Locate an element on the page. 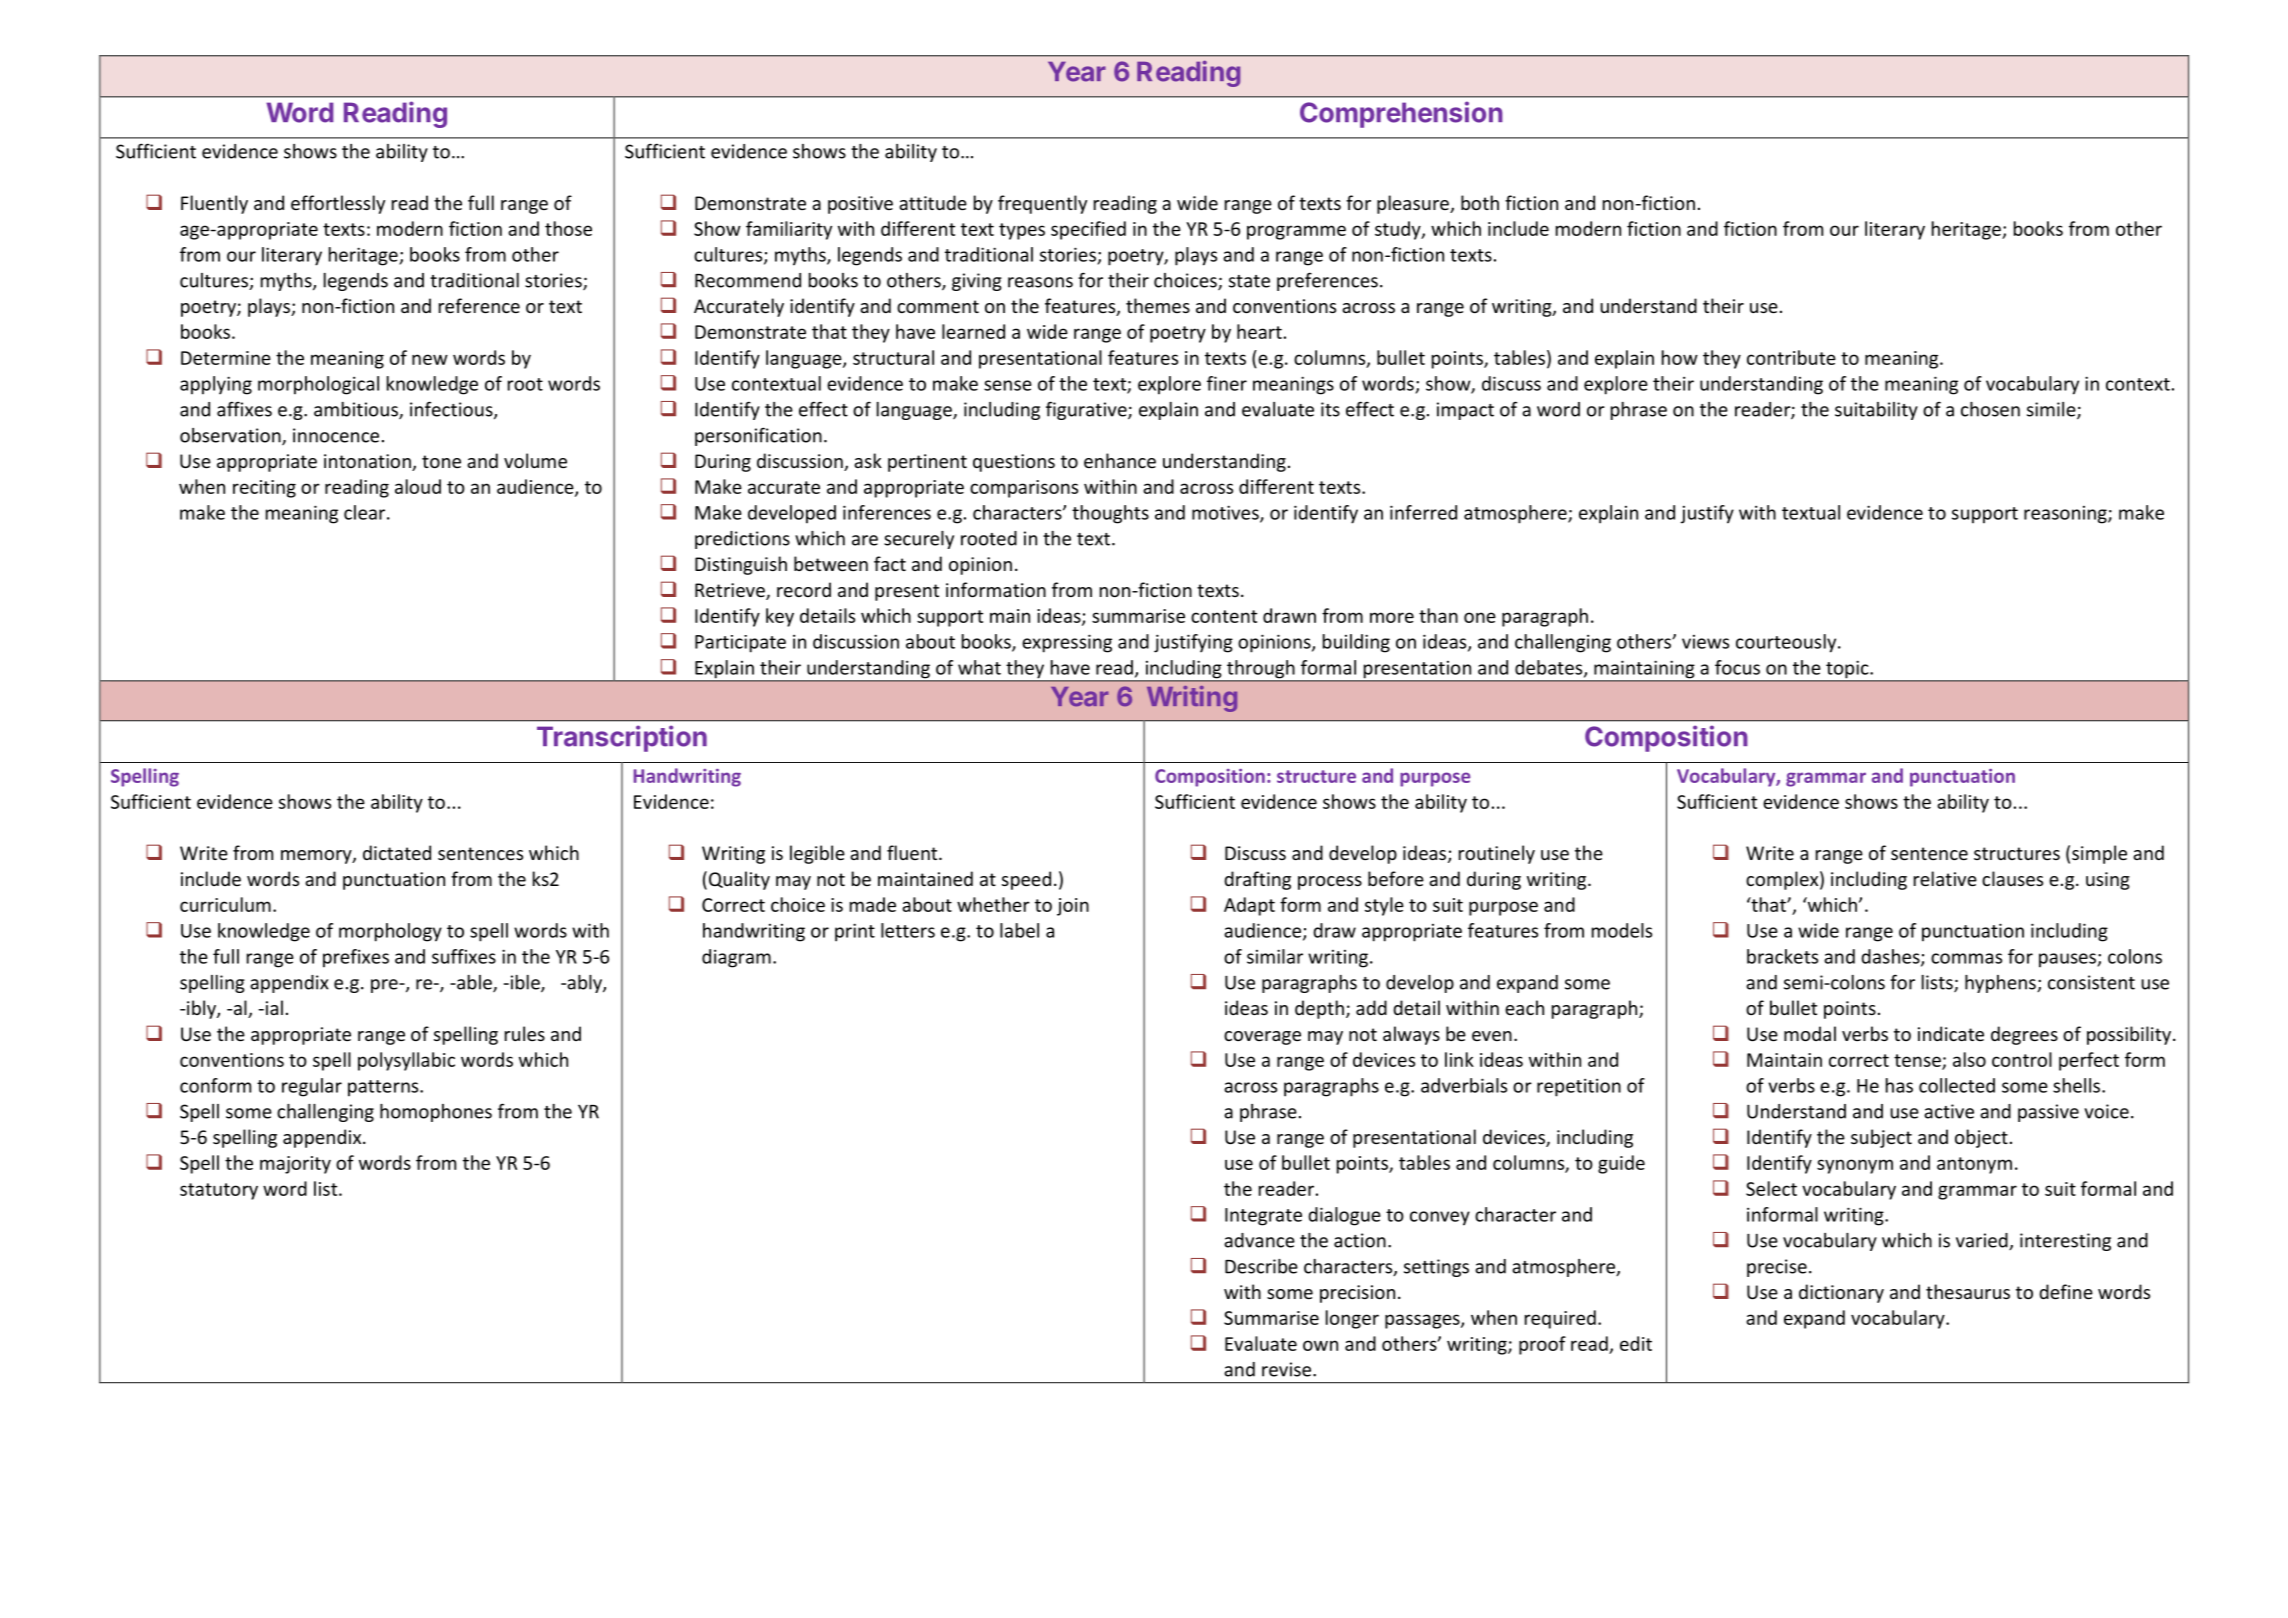  statutory is located at coordinates (219, 1191).
